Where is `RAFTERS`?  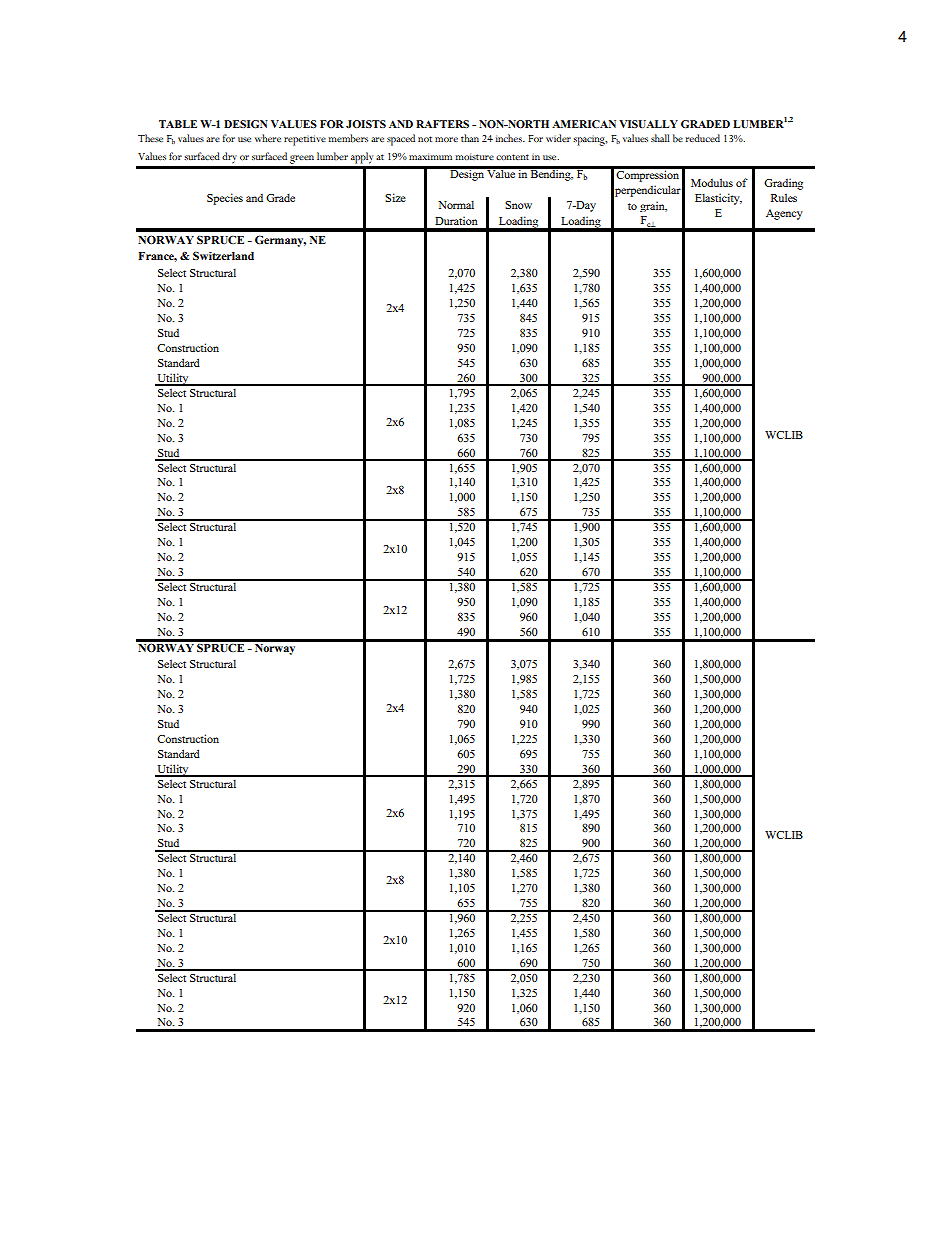 RAFTERS is located at coordinates (442, 124).
